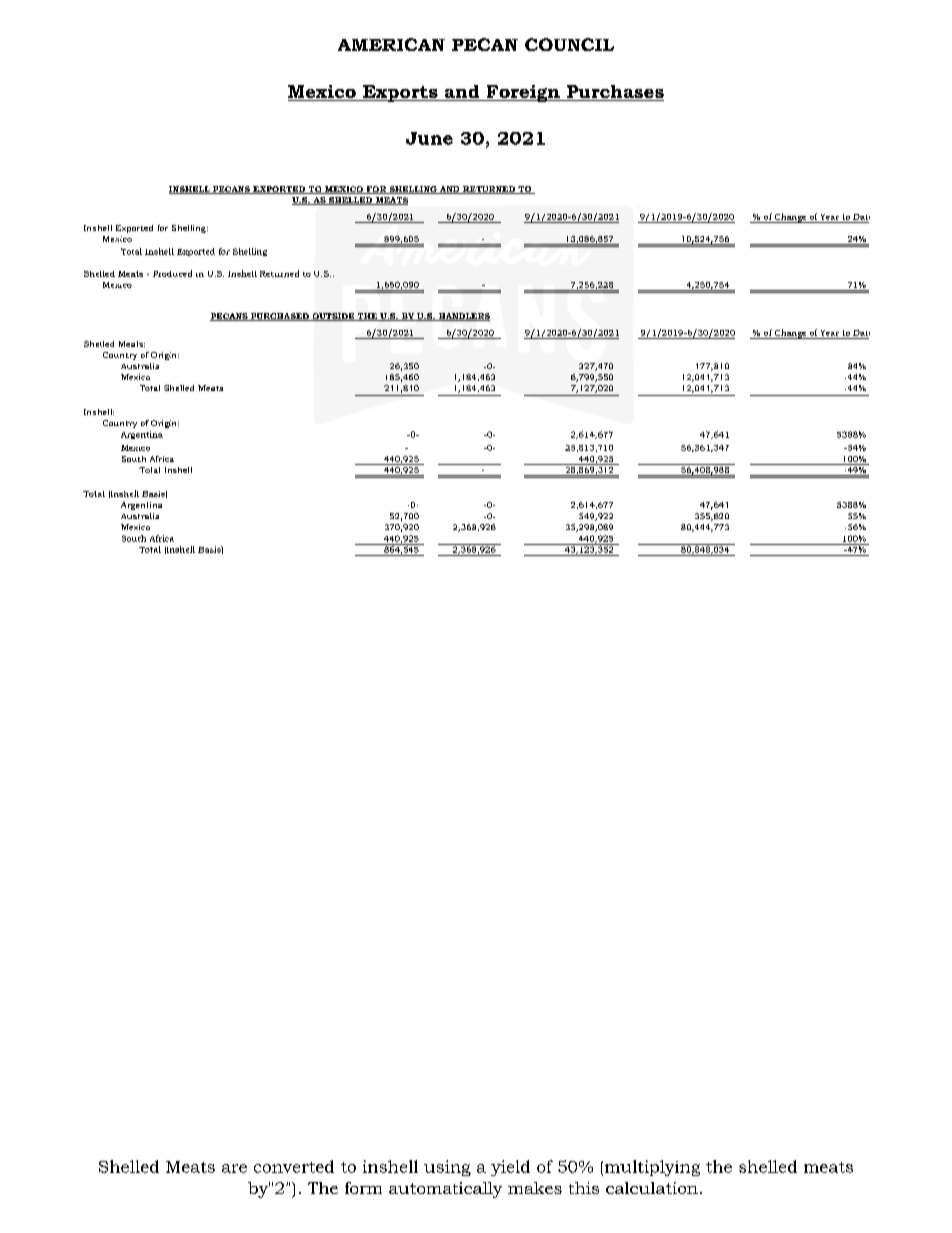 This screenshot has width=952, height=1233. What do you see at coordinates (447, 1168) in the screenshot?
I see `using` at bounding box center [447, 1168].
